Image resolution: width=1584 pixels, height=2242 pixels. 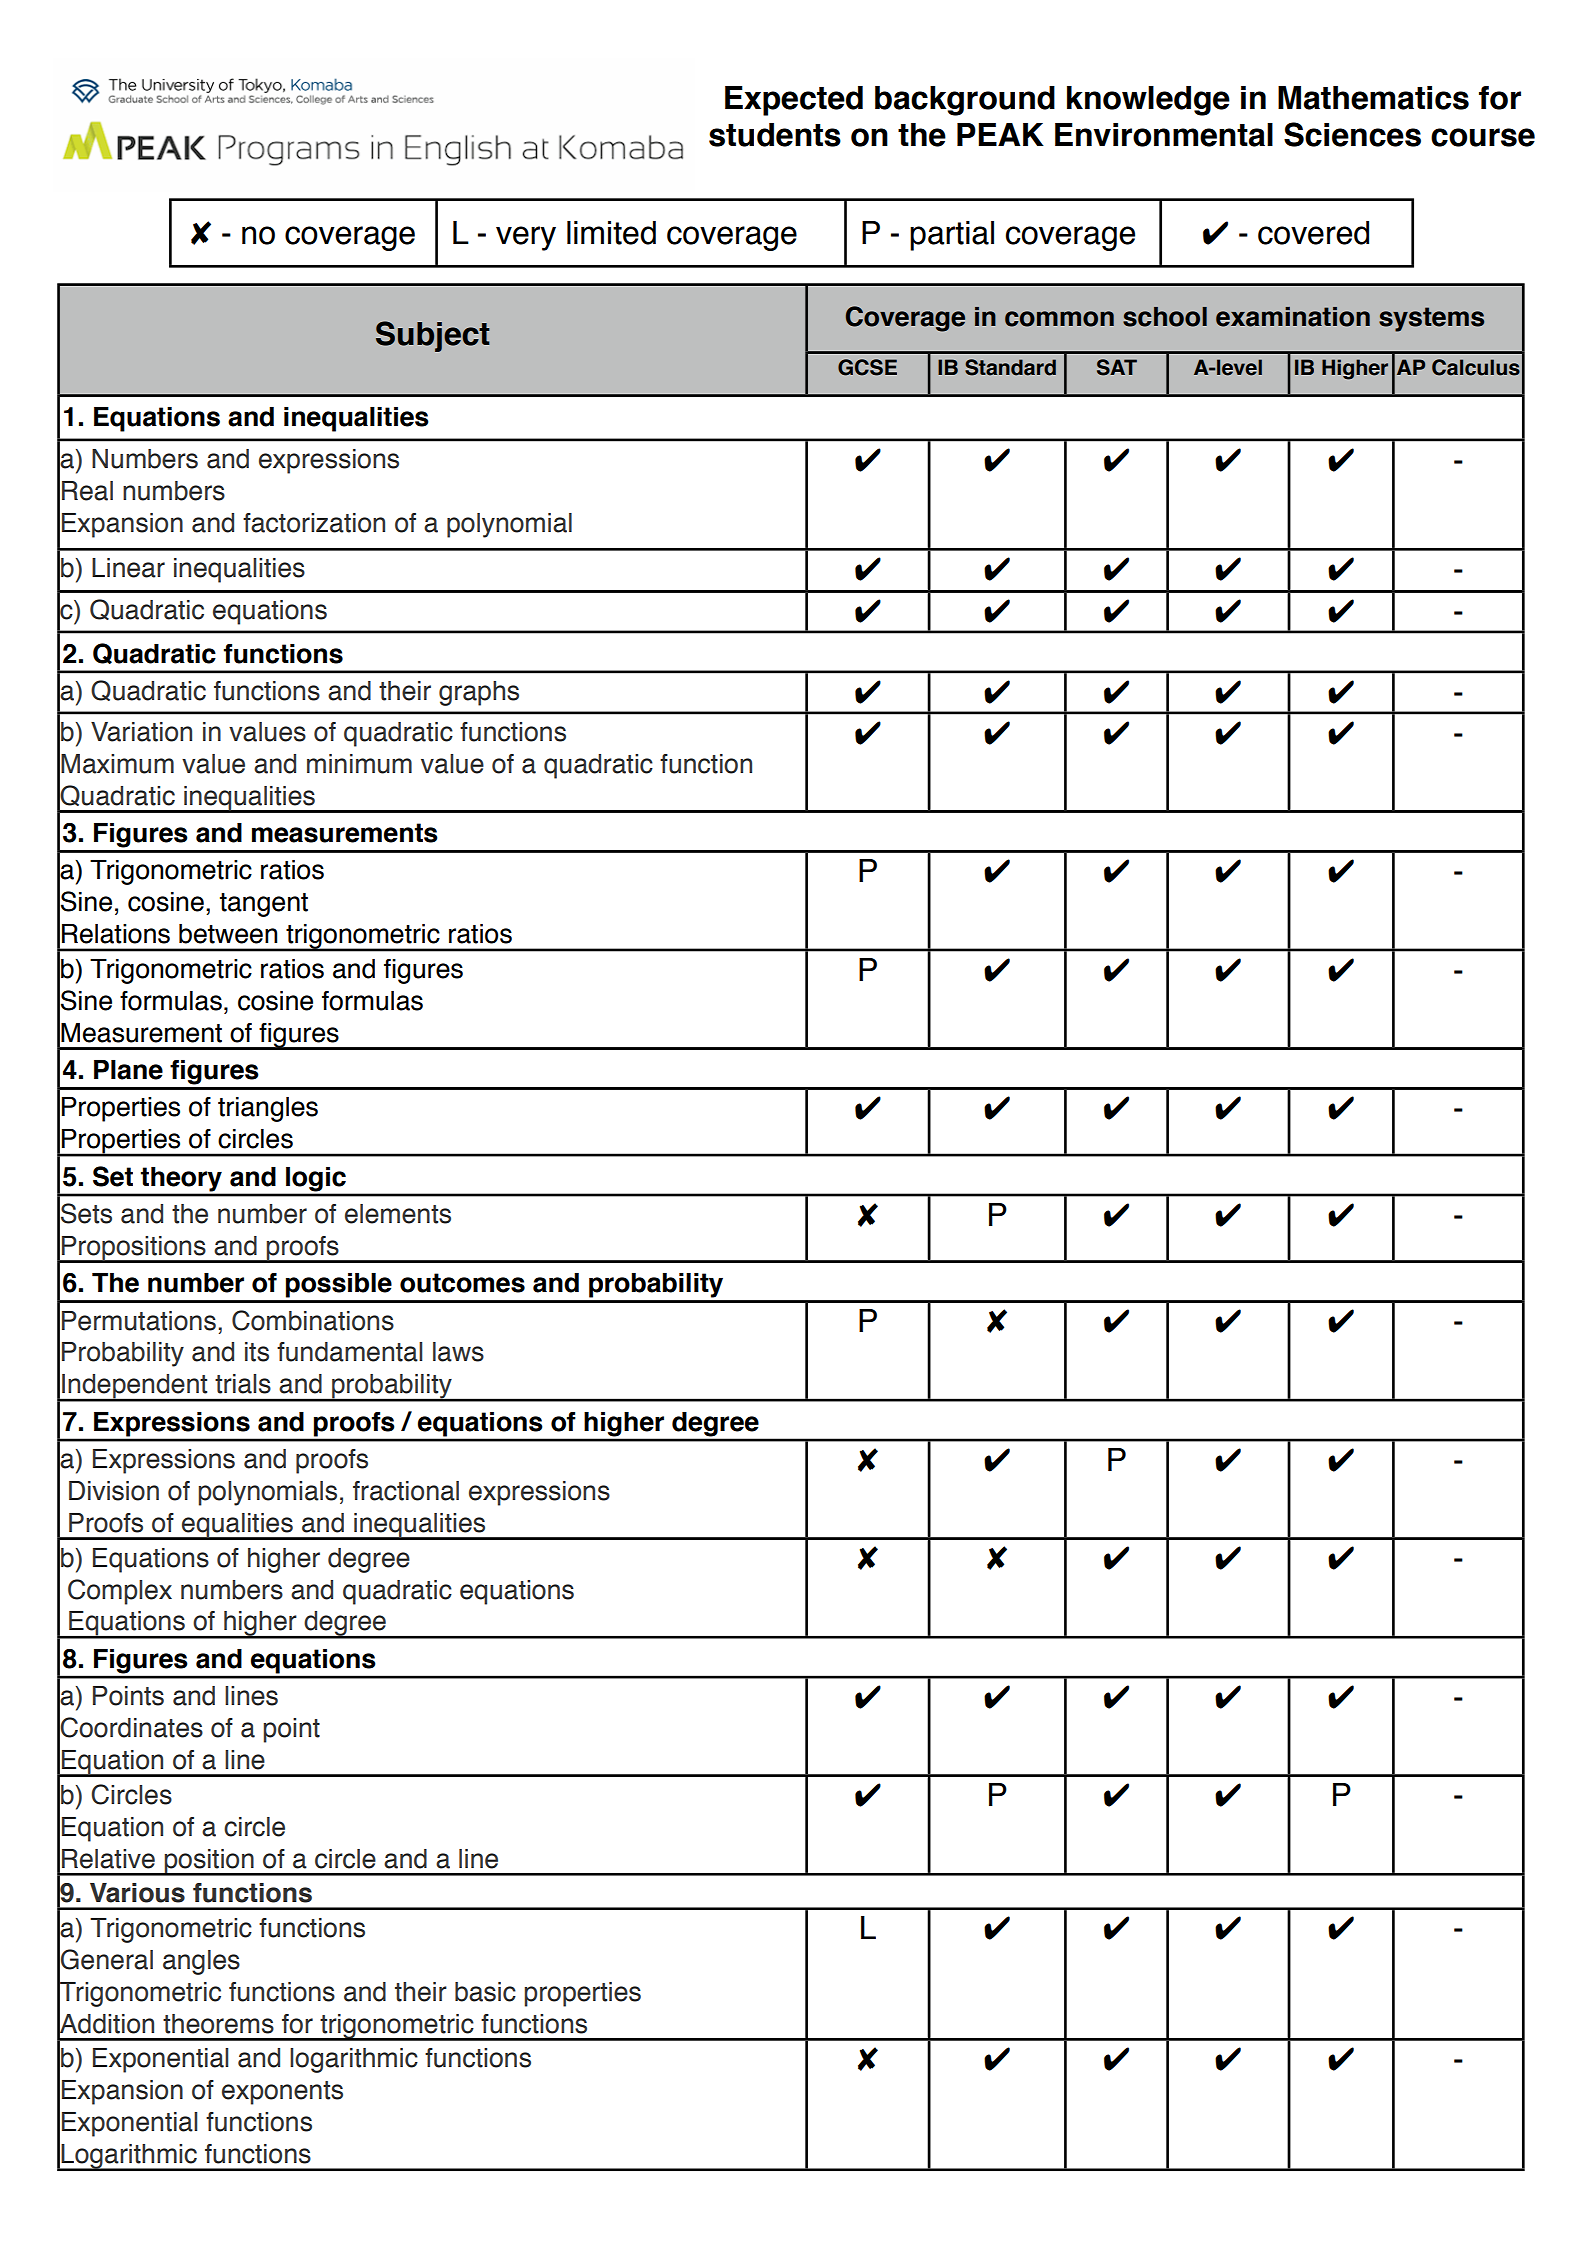 What do you see at coordinates (775, 135) in the screenshot?
I see `students` at bounding box center [775, 135].
